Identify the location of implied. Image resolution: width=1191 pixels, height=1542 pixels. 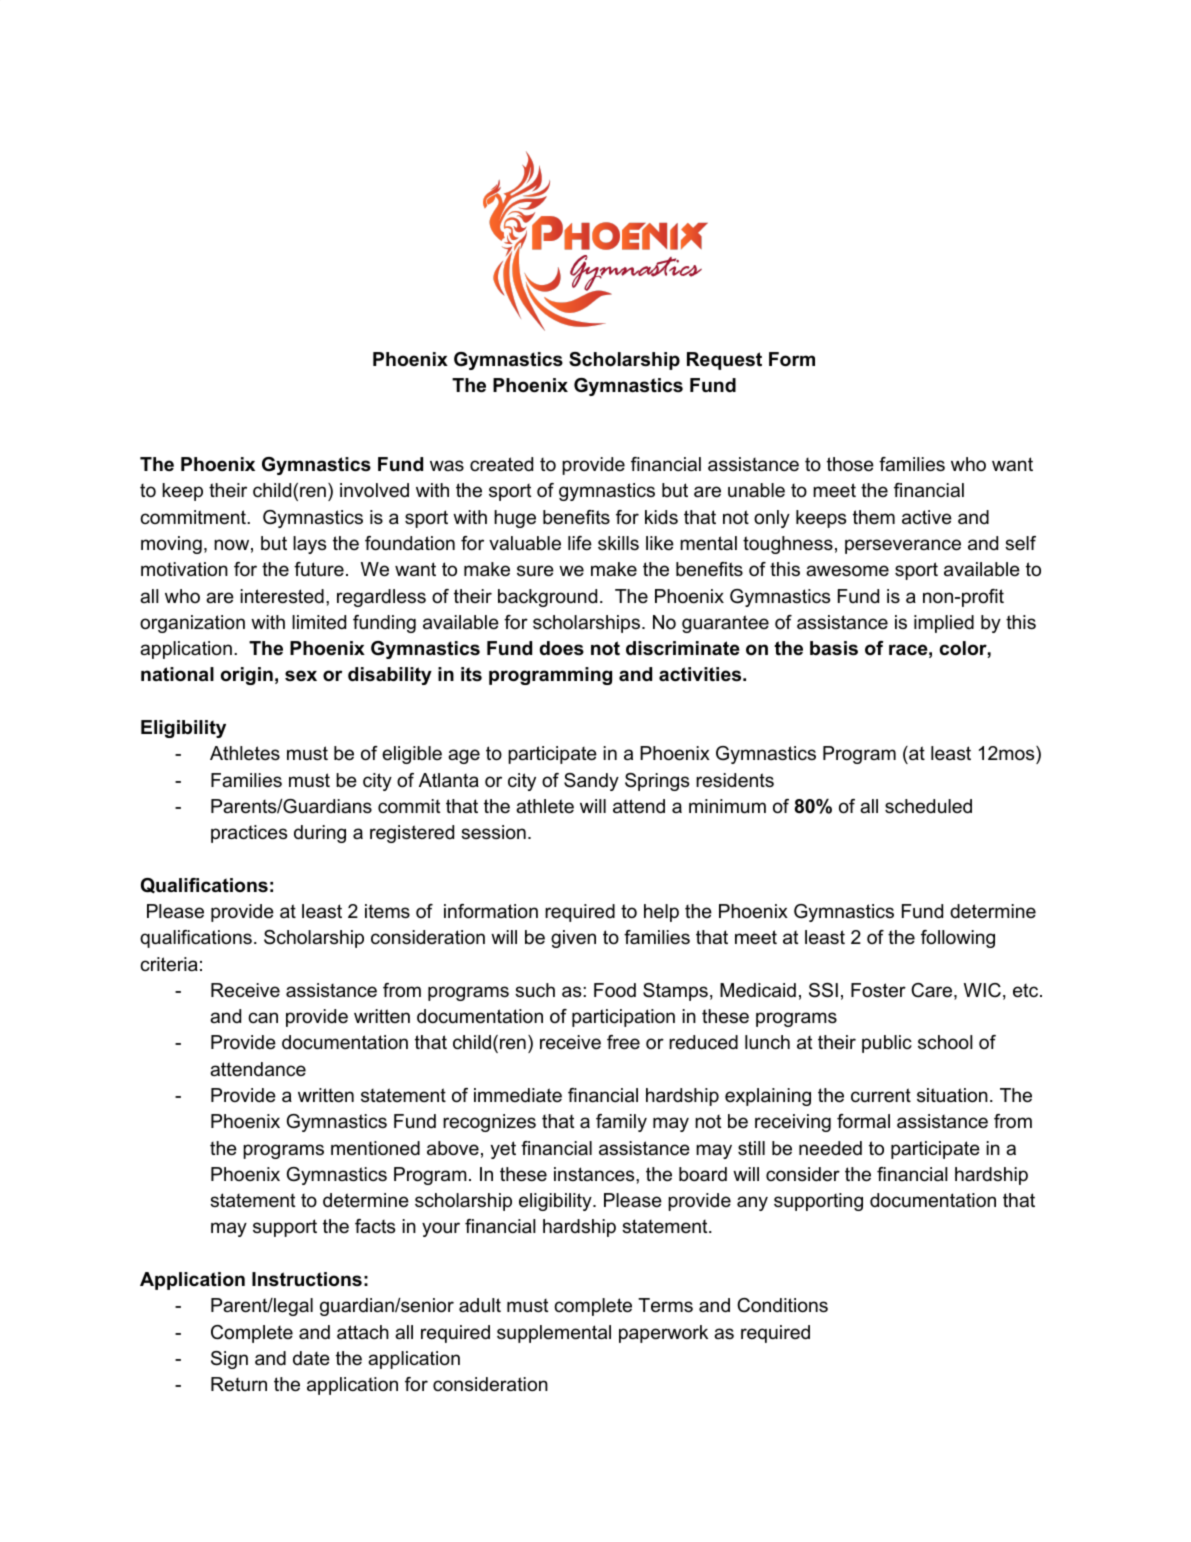
(944, 624).
